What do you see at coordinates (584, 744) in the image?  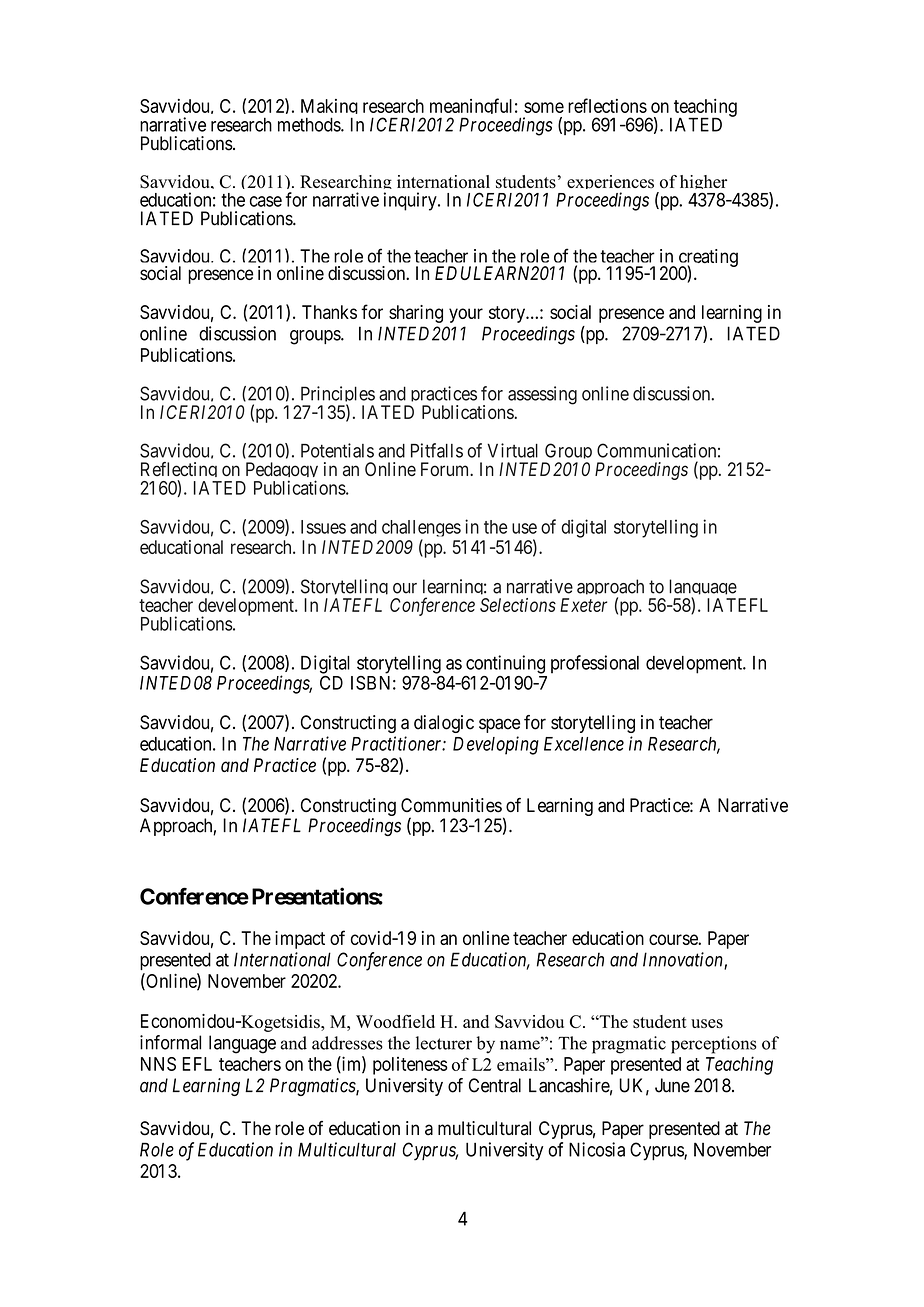 I see `Excellence` at bounding box center [584, 744].
